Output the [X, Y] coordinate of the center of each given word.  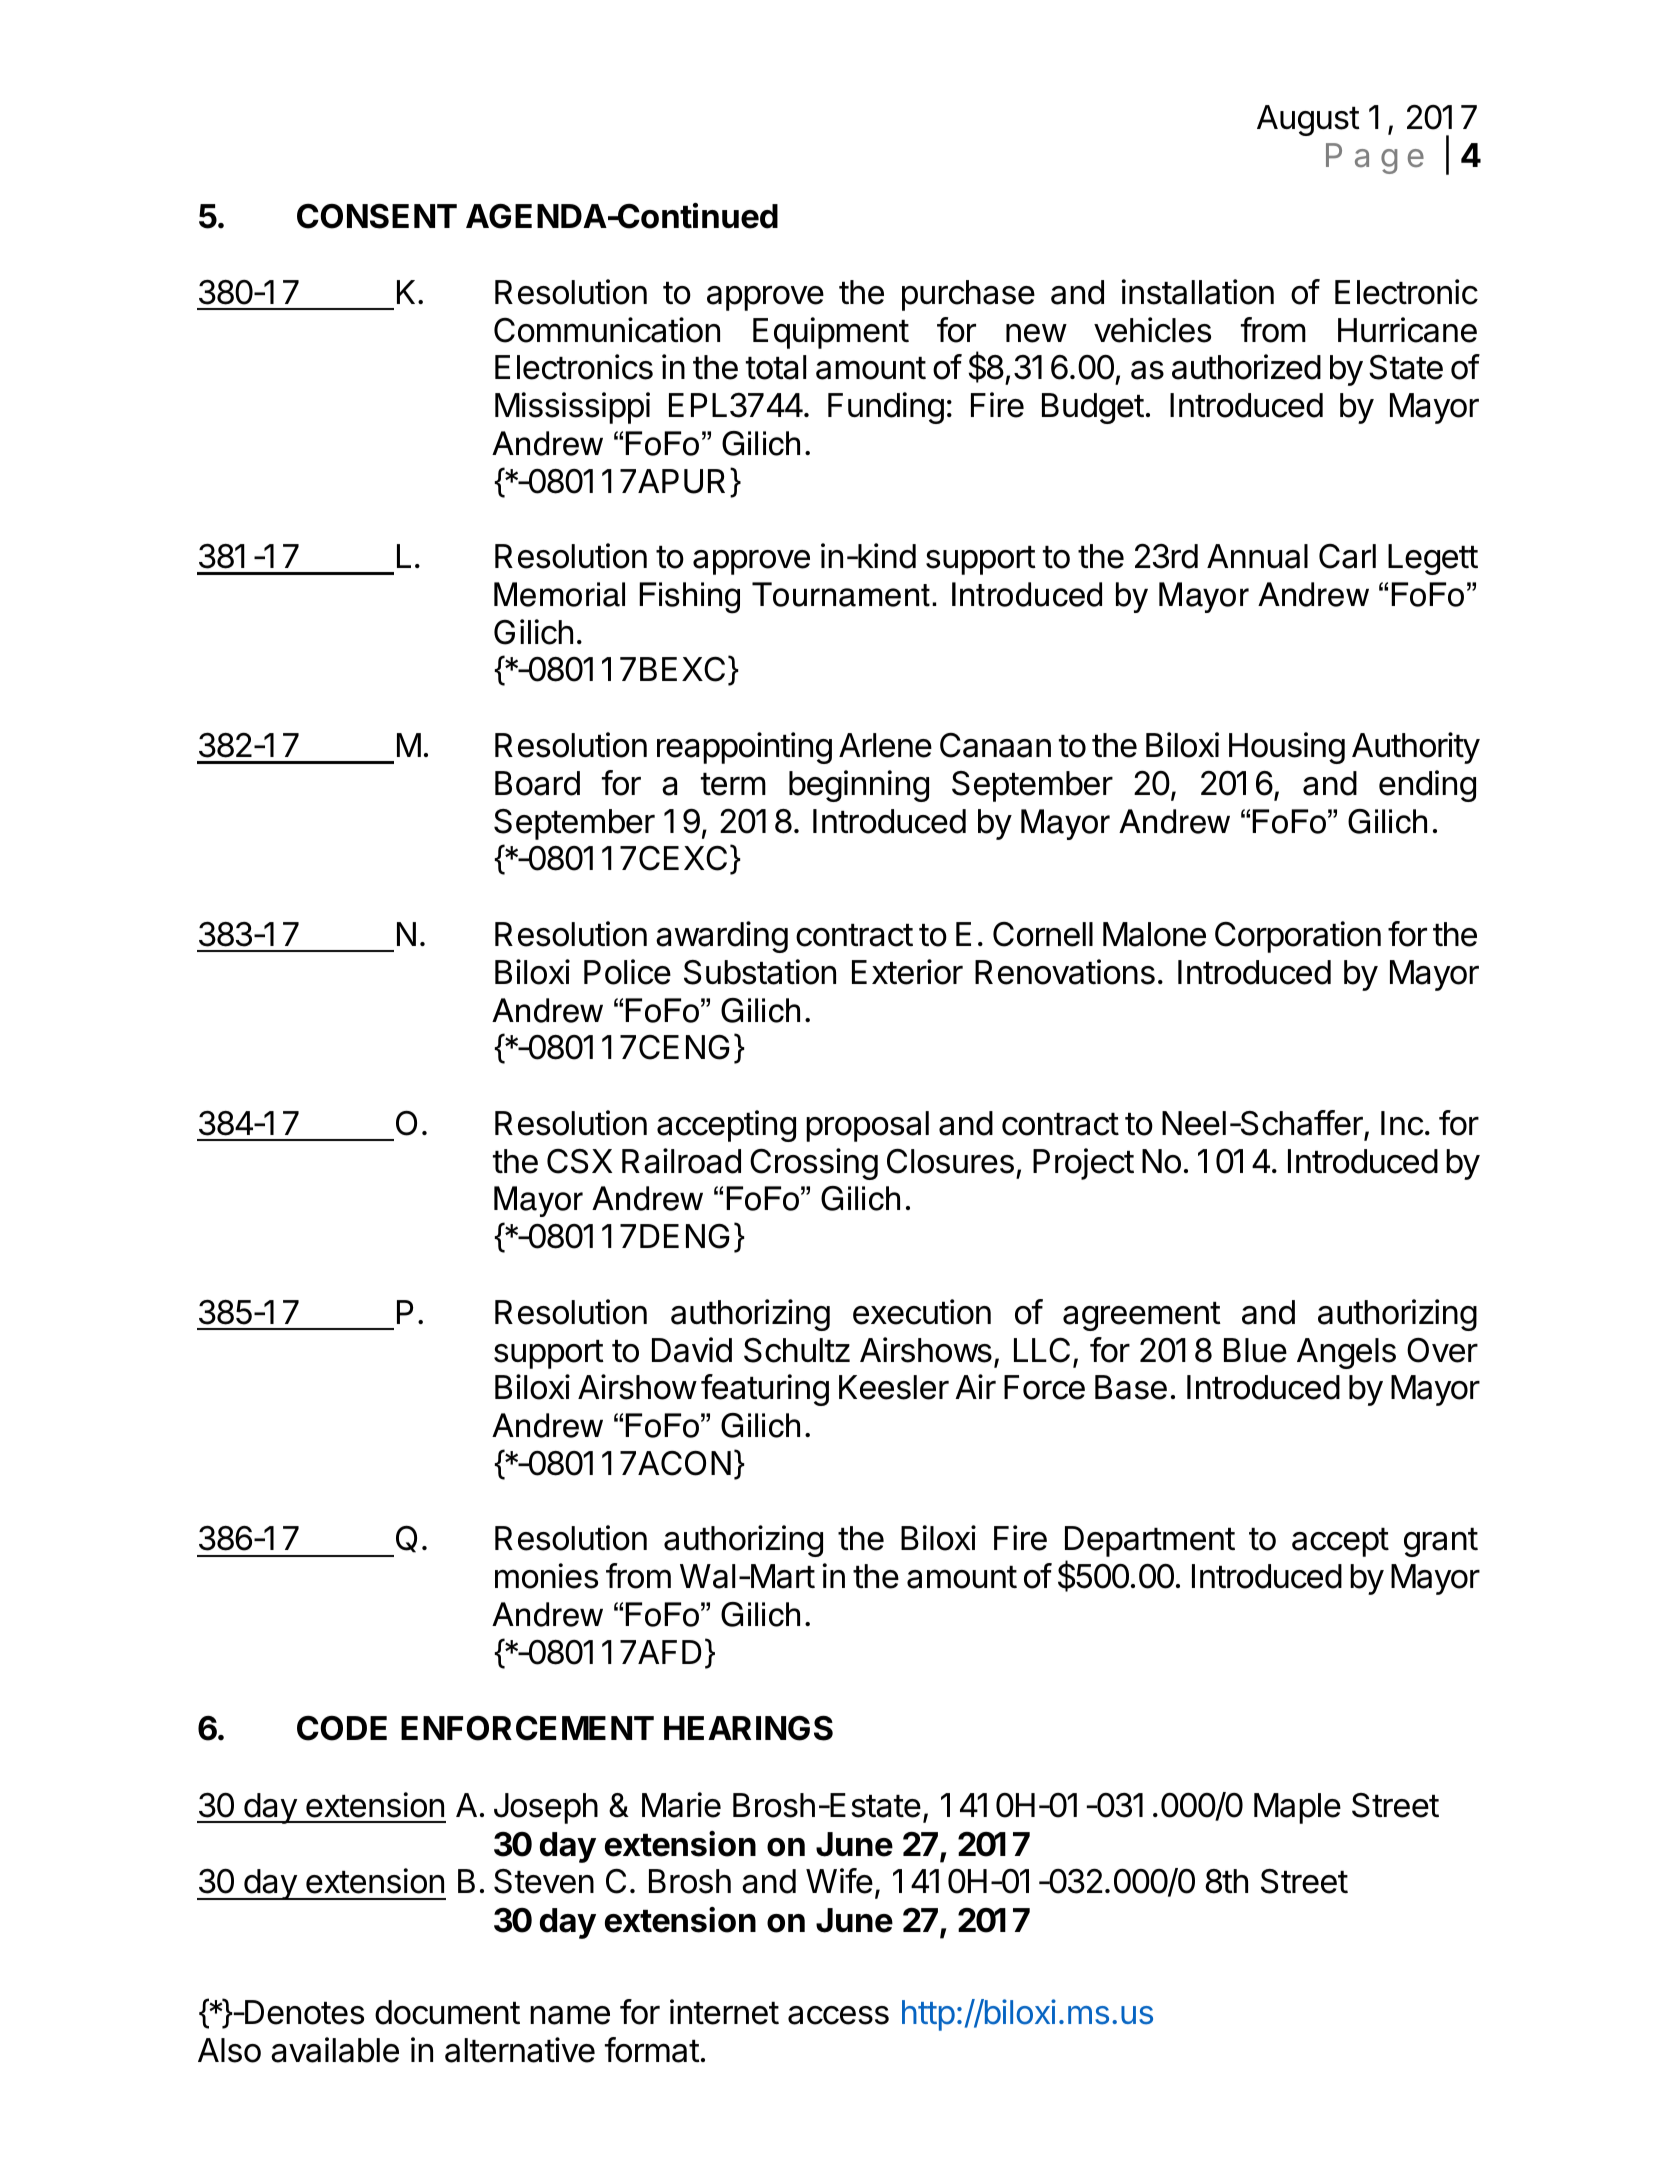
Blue [1255, 1350]
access [838, 2015]
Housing [1287, 748]
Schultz [797, 1350]
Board [537, 783]
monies [546, 1576]
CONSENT [377, 216]
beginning [859, 786]
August [1308, 120]
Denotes [303, 2012]
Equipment [831, 333]
